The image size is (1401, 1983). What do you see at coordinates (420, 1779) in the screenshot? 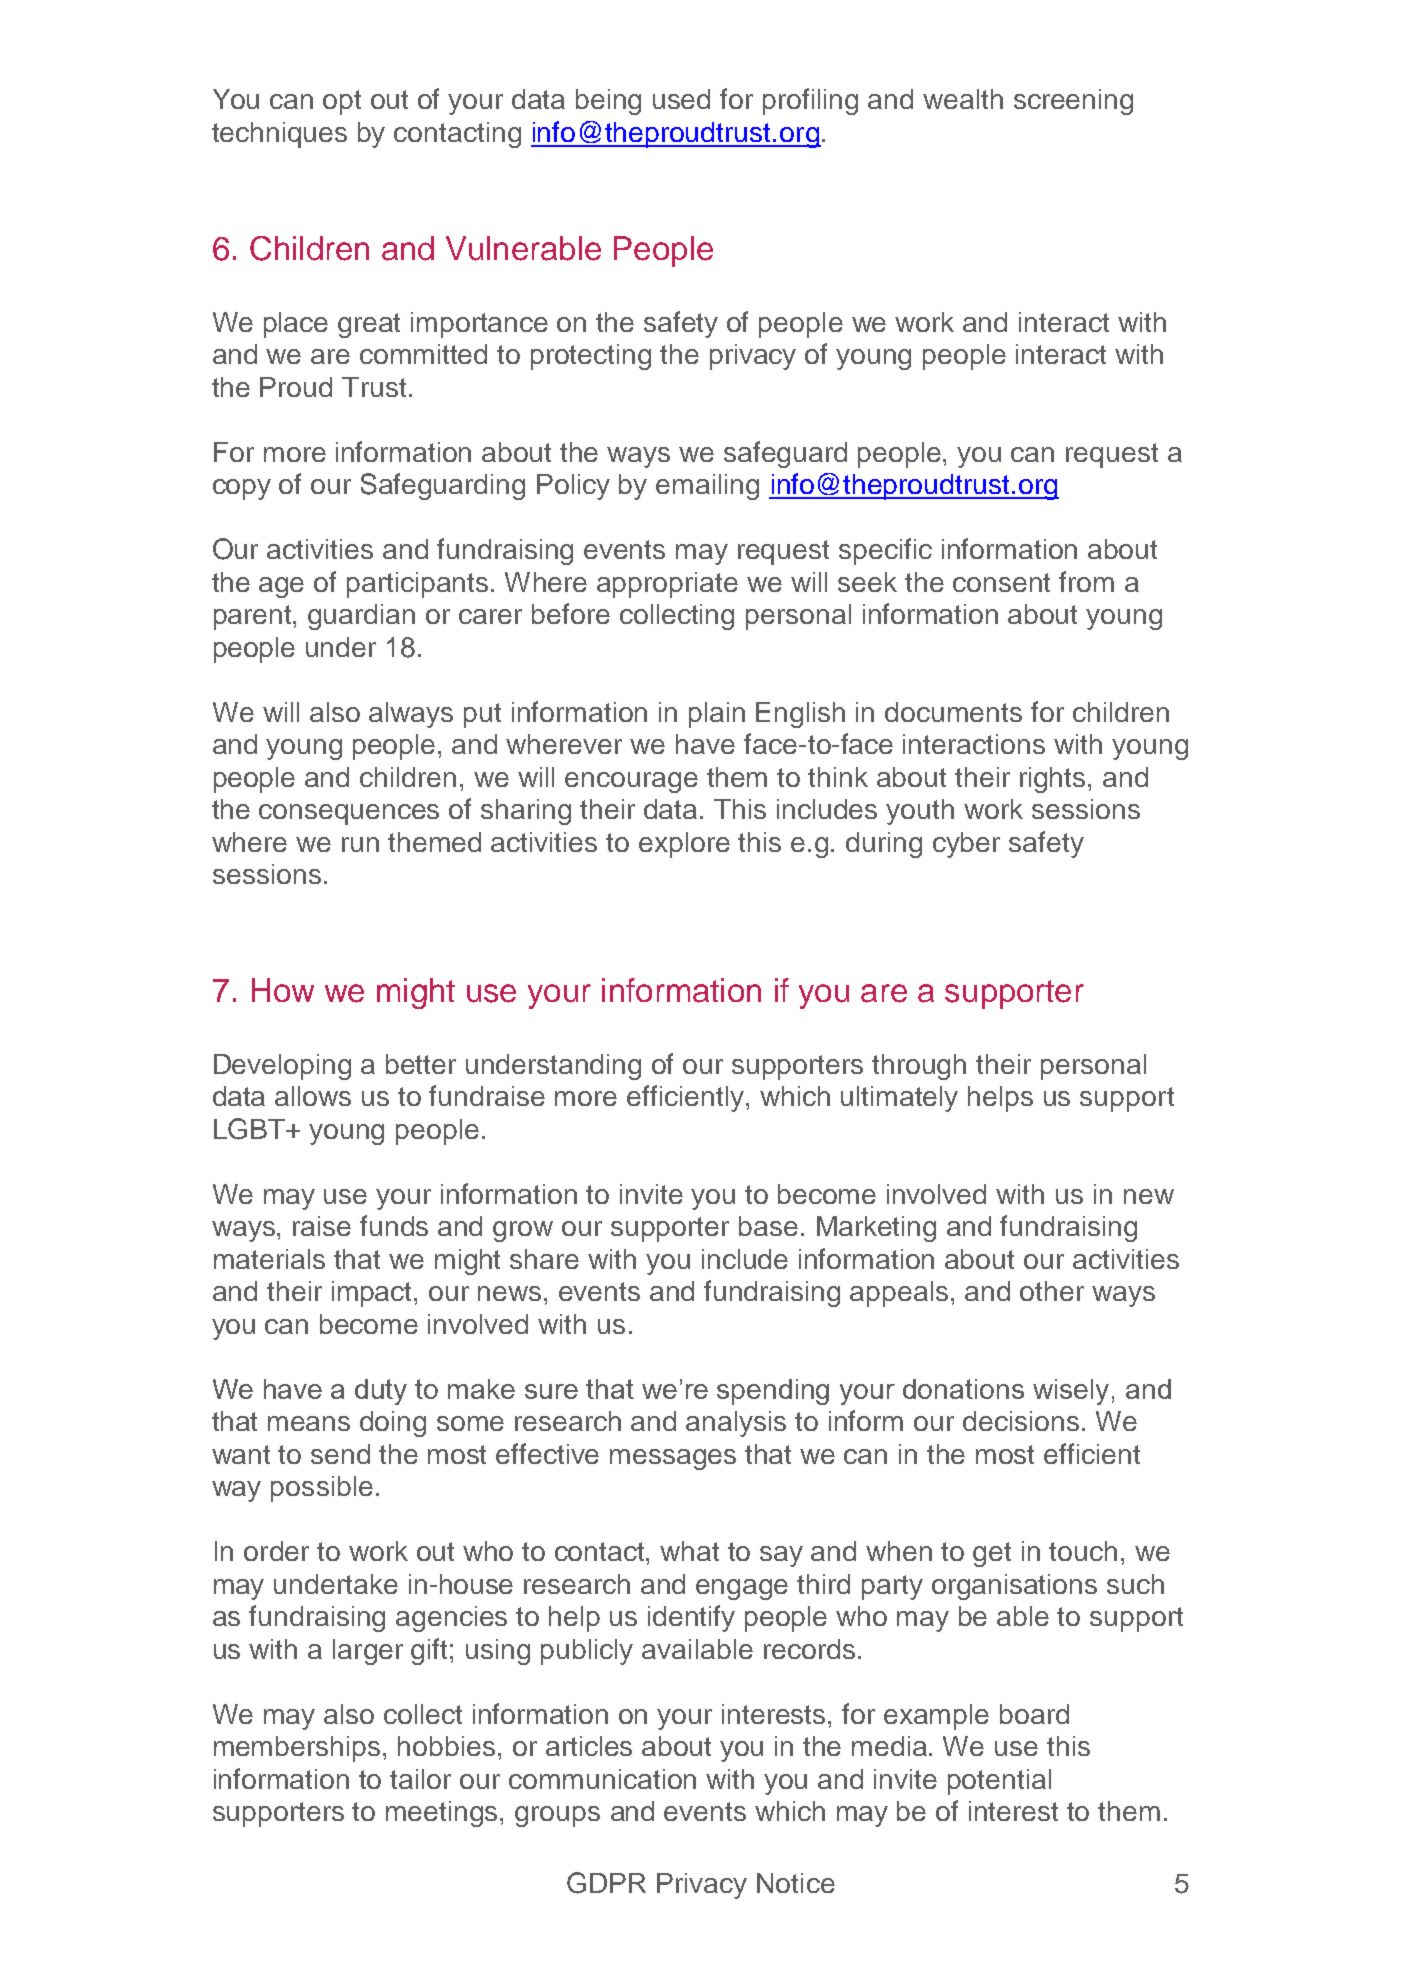
I see `tailor` at bounding box center [420, 1779].
